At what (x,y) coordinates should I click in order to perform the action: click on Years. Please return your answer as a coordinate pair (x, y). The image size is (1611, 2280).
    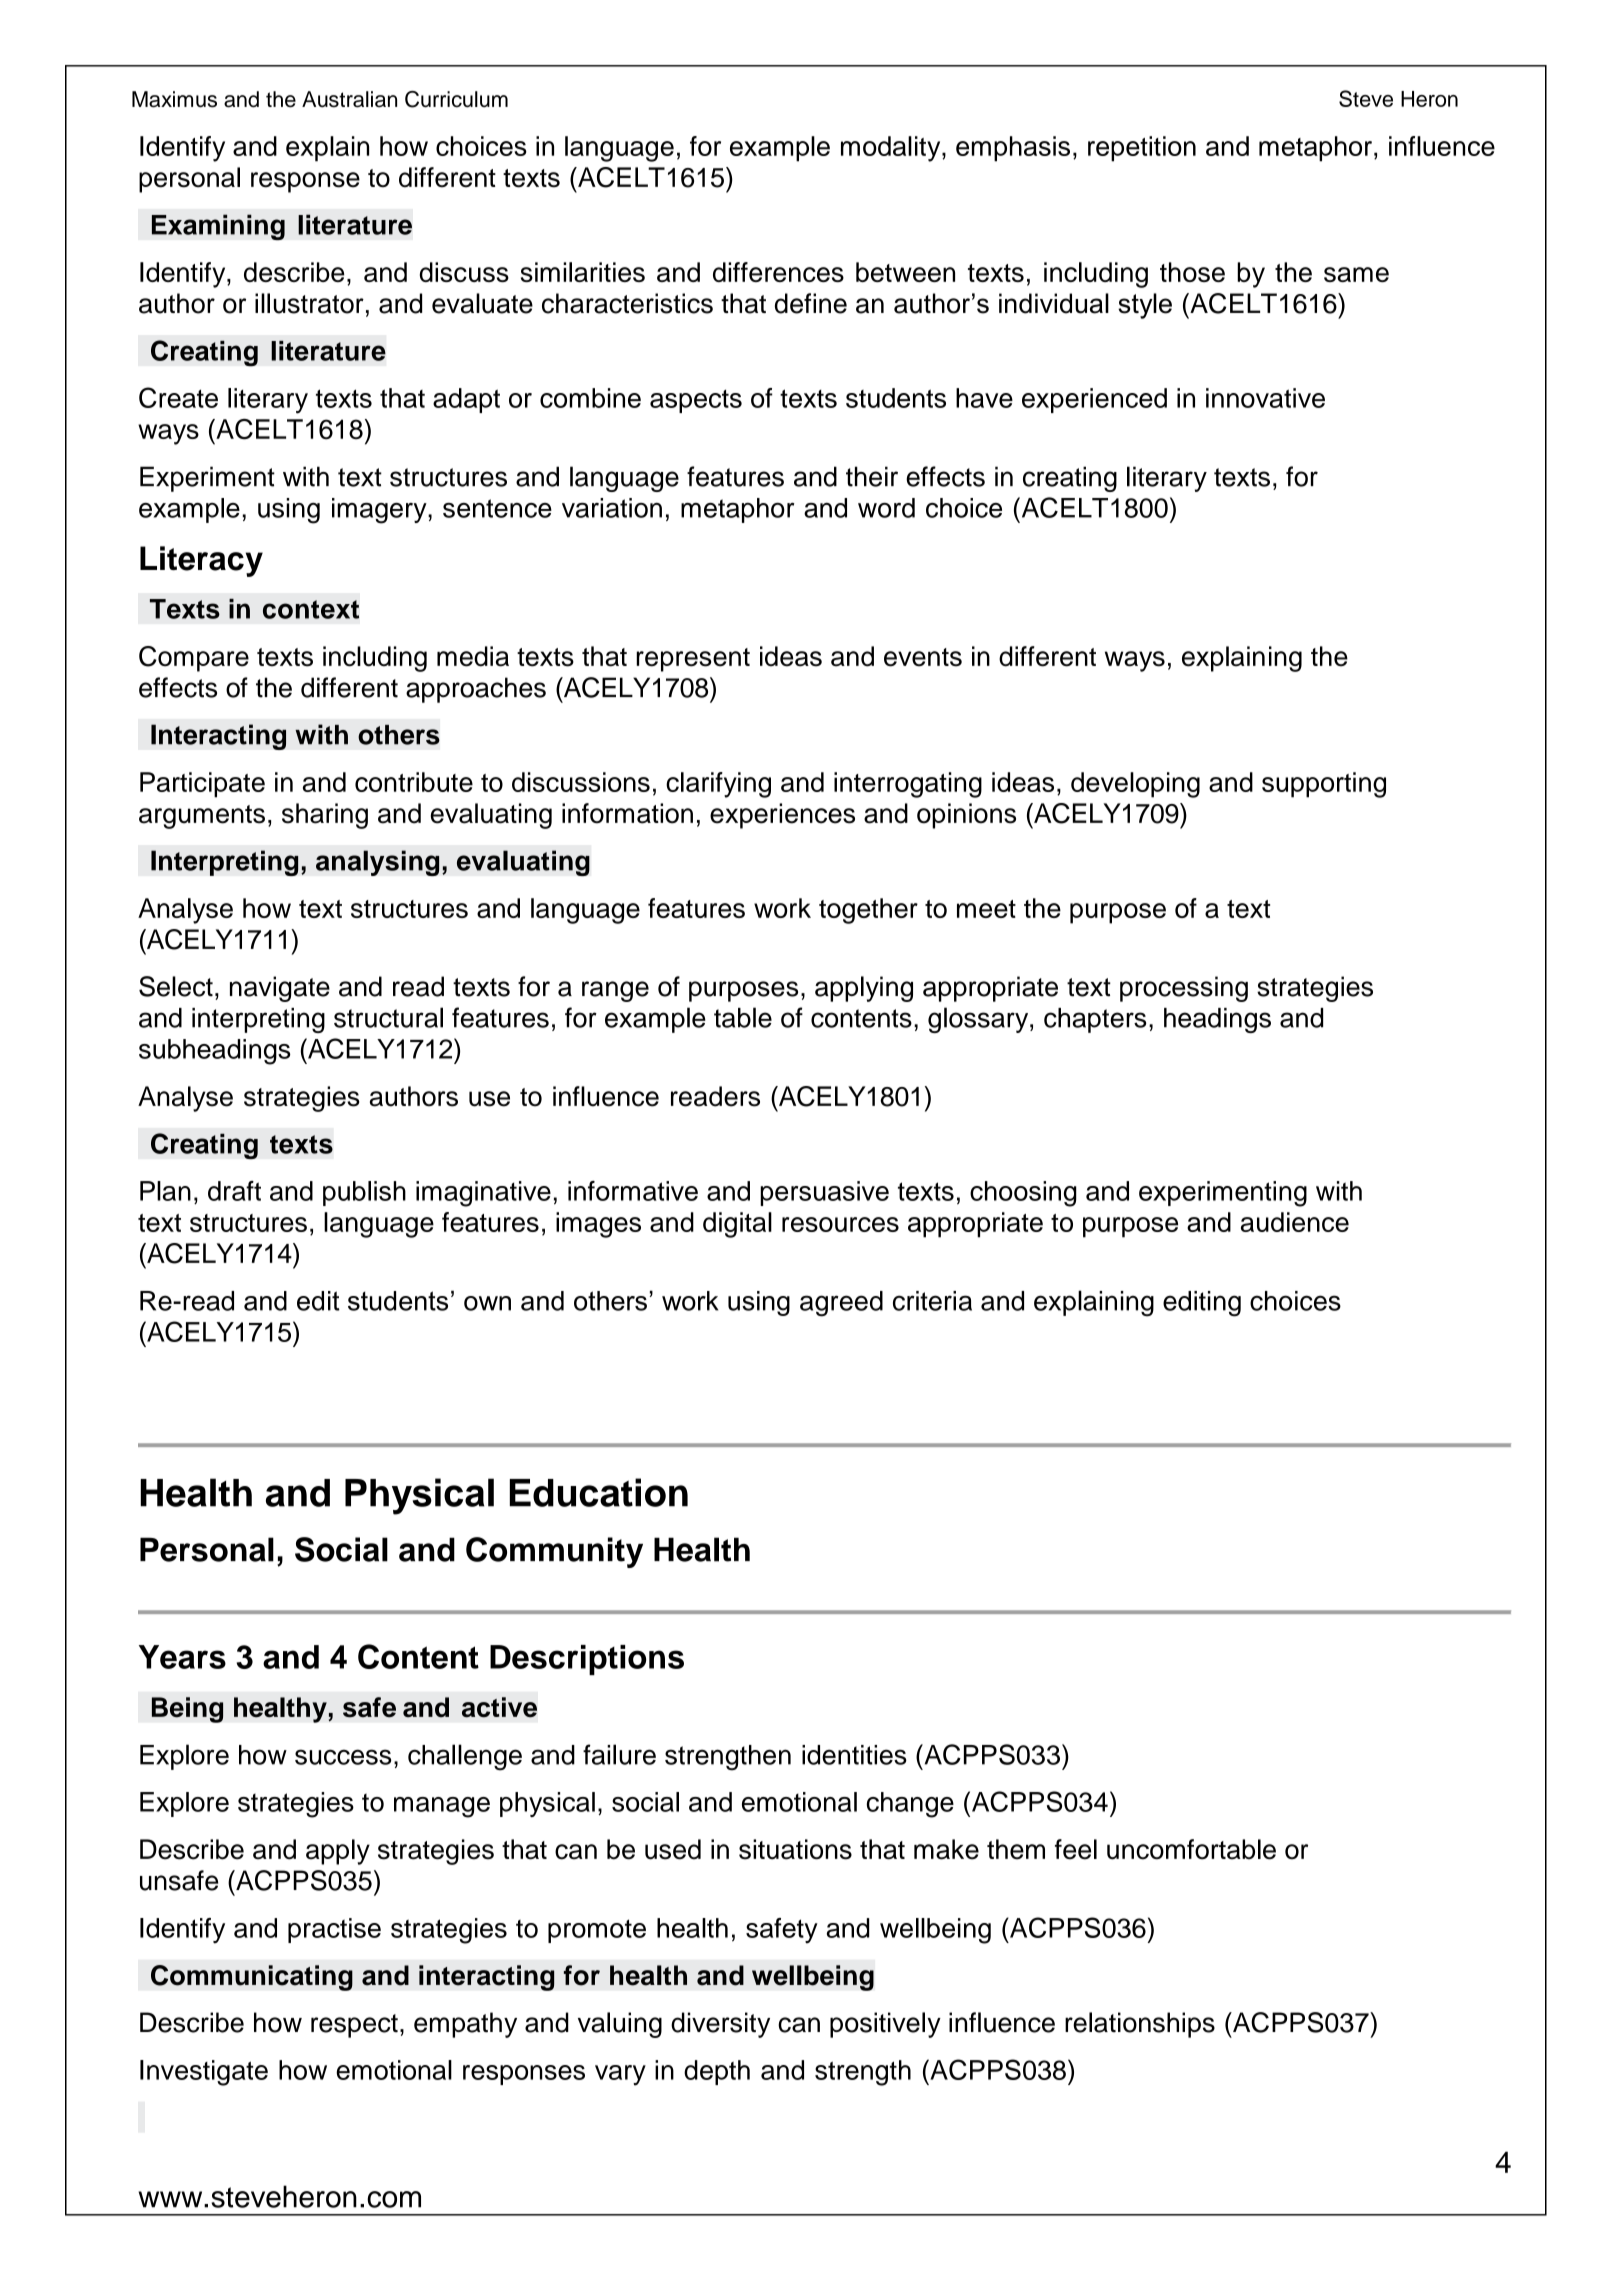
    Looking at the image, I should click on (182, 1657).
